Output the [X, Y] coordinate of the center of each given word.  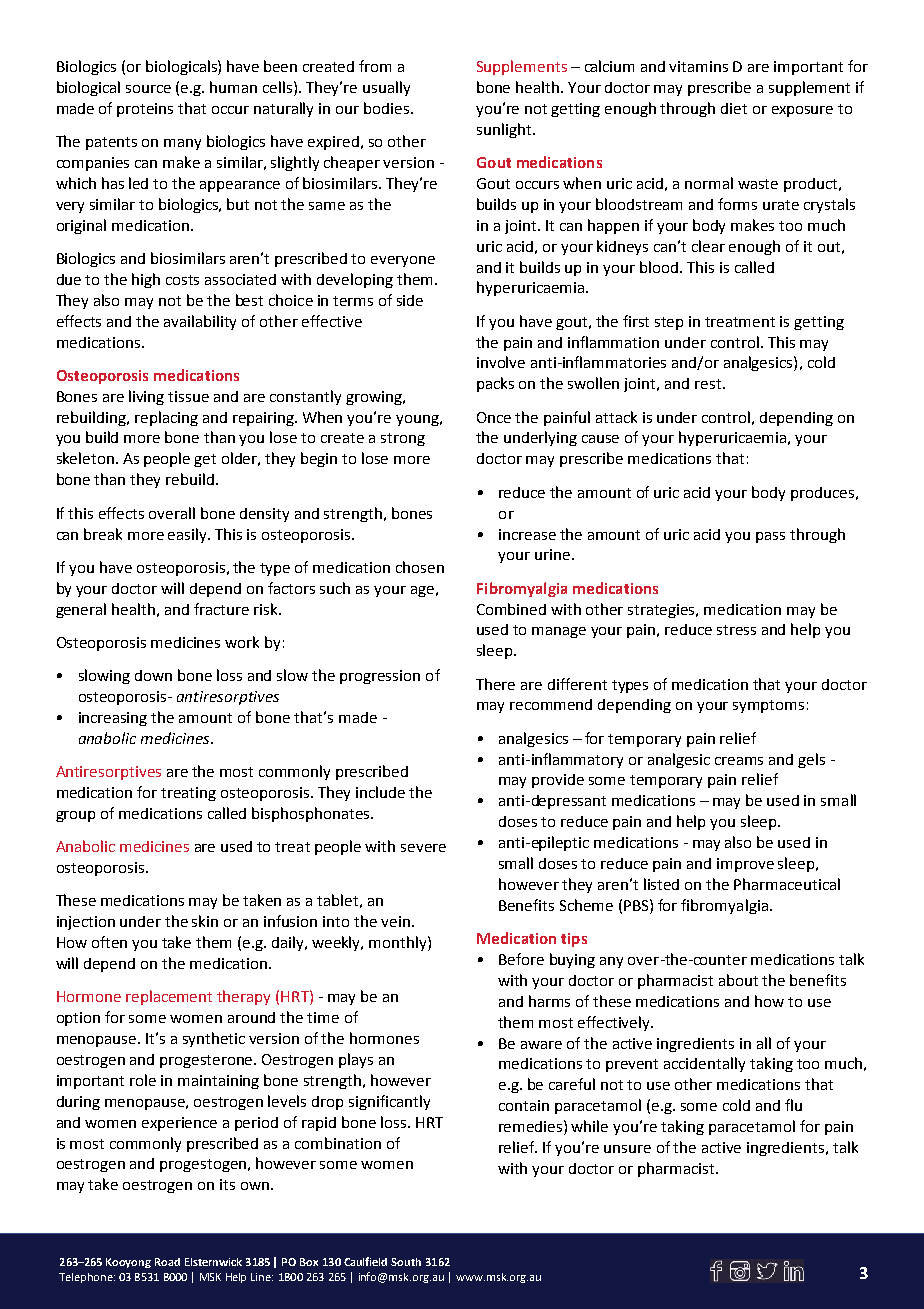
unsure [627, 1149]
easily [188, 535]
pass [770, 537]
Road [167, 1262]
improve [745, 865]
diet [734, 108]
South [406, 1262]
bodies [386, 108]
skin [205, 921]
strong [403, 439]
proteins [145, 110]
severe [423, 848]
